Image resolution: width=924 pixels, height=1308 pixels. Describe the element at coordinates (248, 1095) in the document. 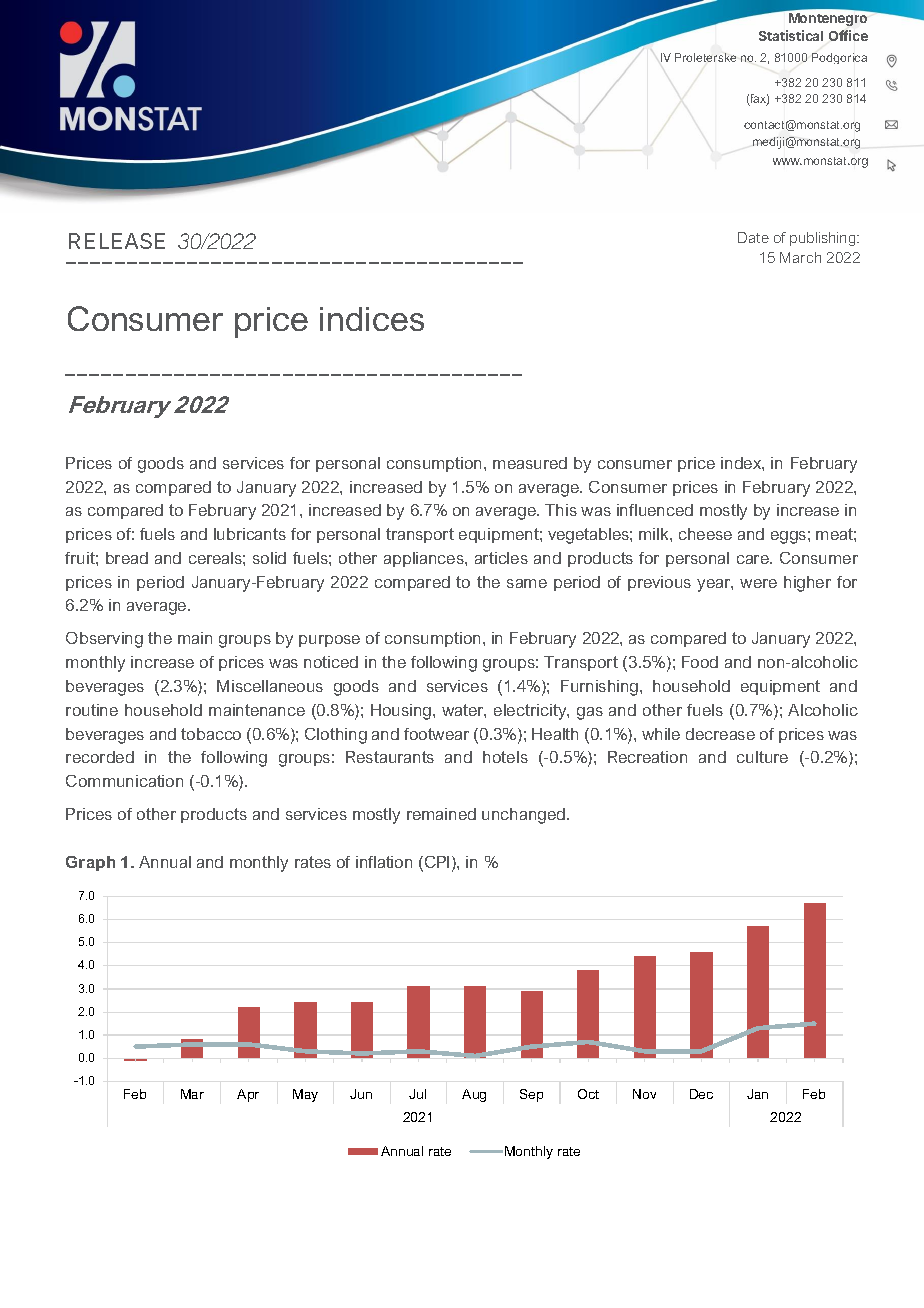

I see `Apr` at that location.
